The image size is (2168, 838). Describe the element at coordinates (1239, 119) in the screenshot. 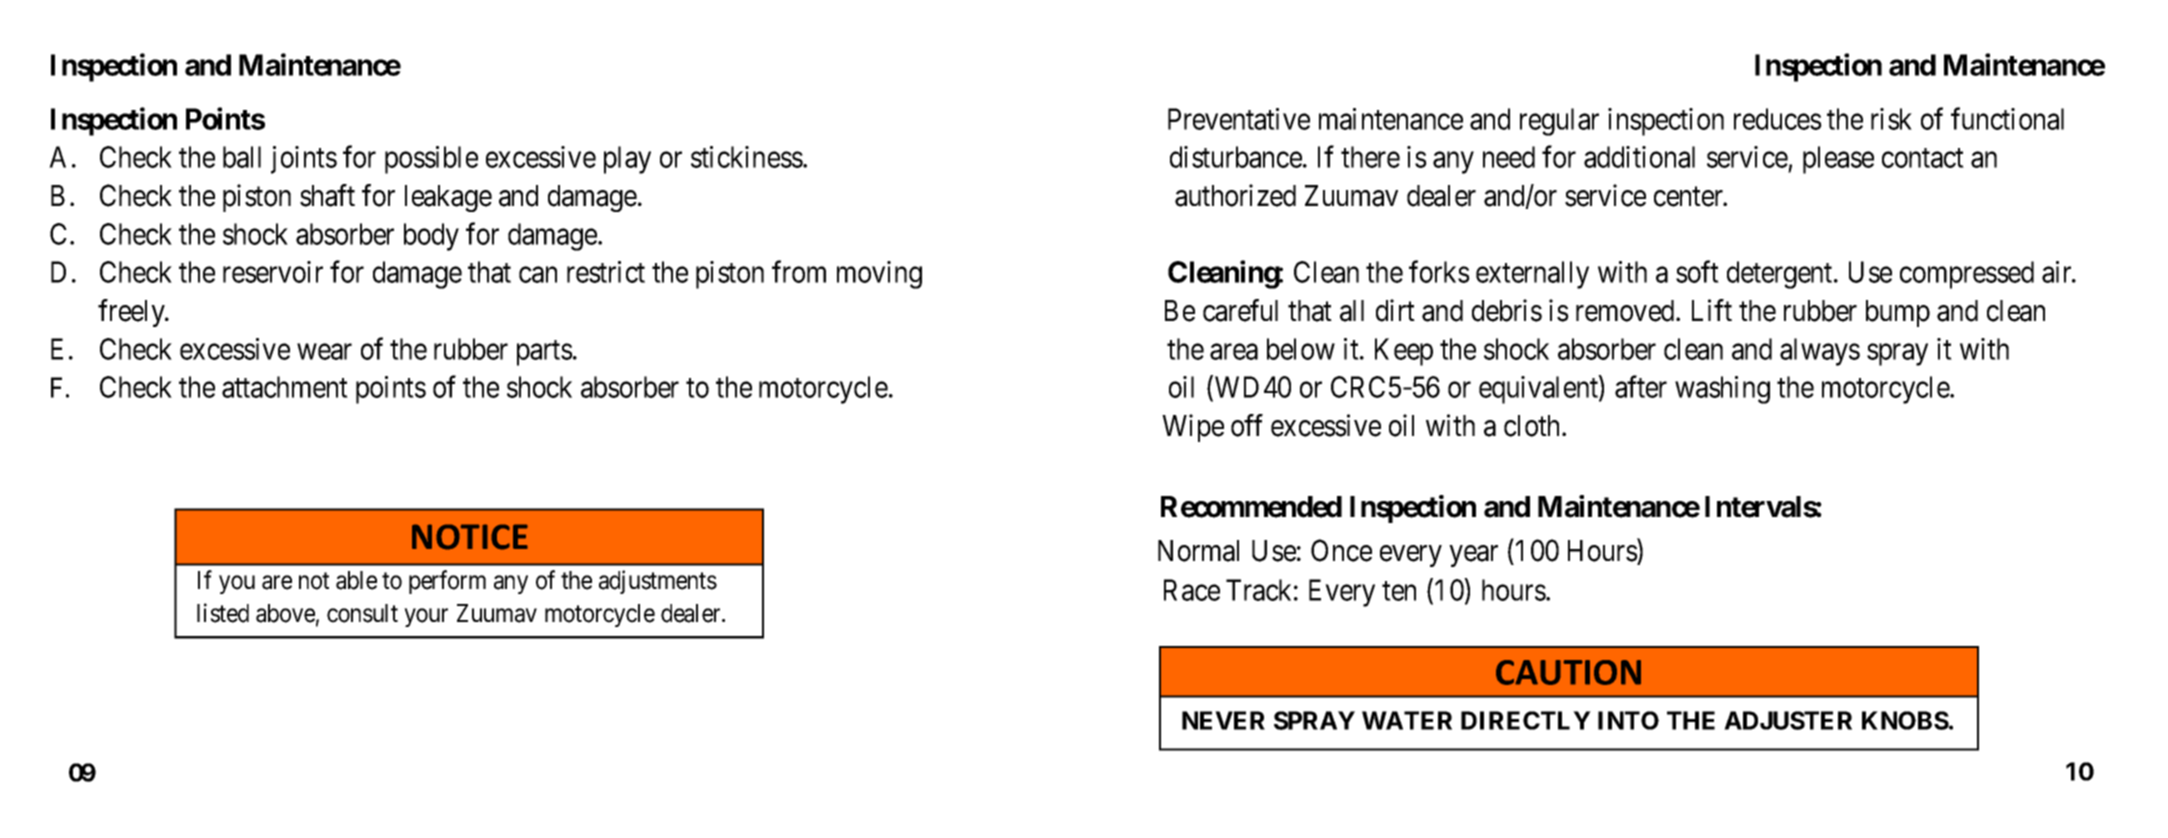

I see `Preventative` at that location.
